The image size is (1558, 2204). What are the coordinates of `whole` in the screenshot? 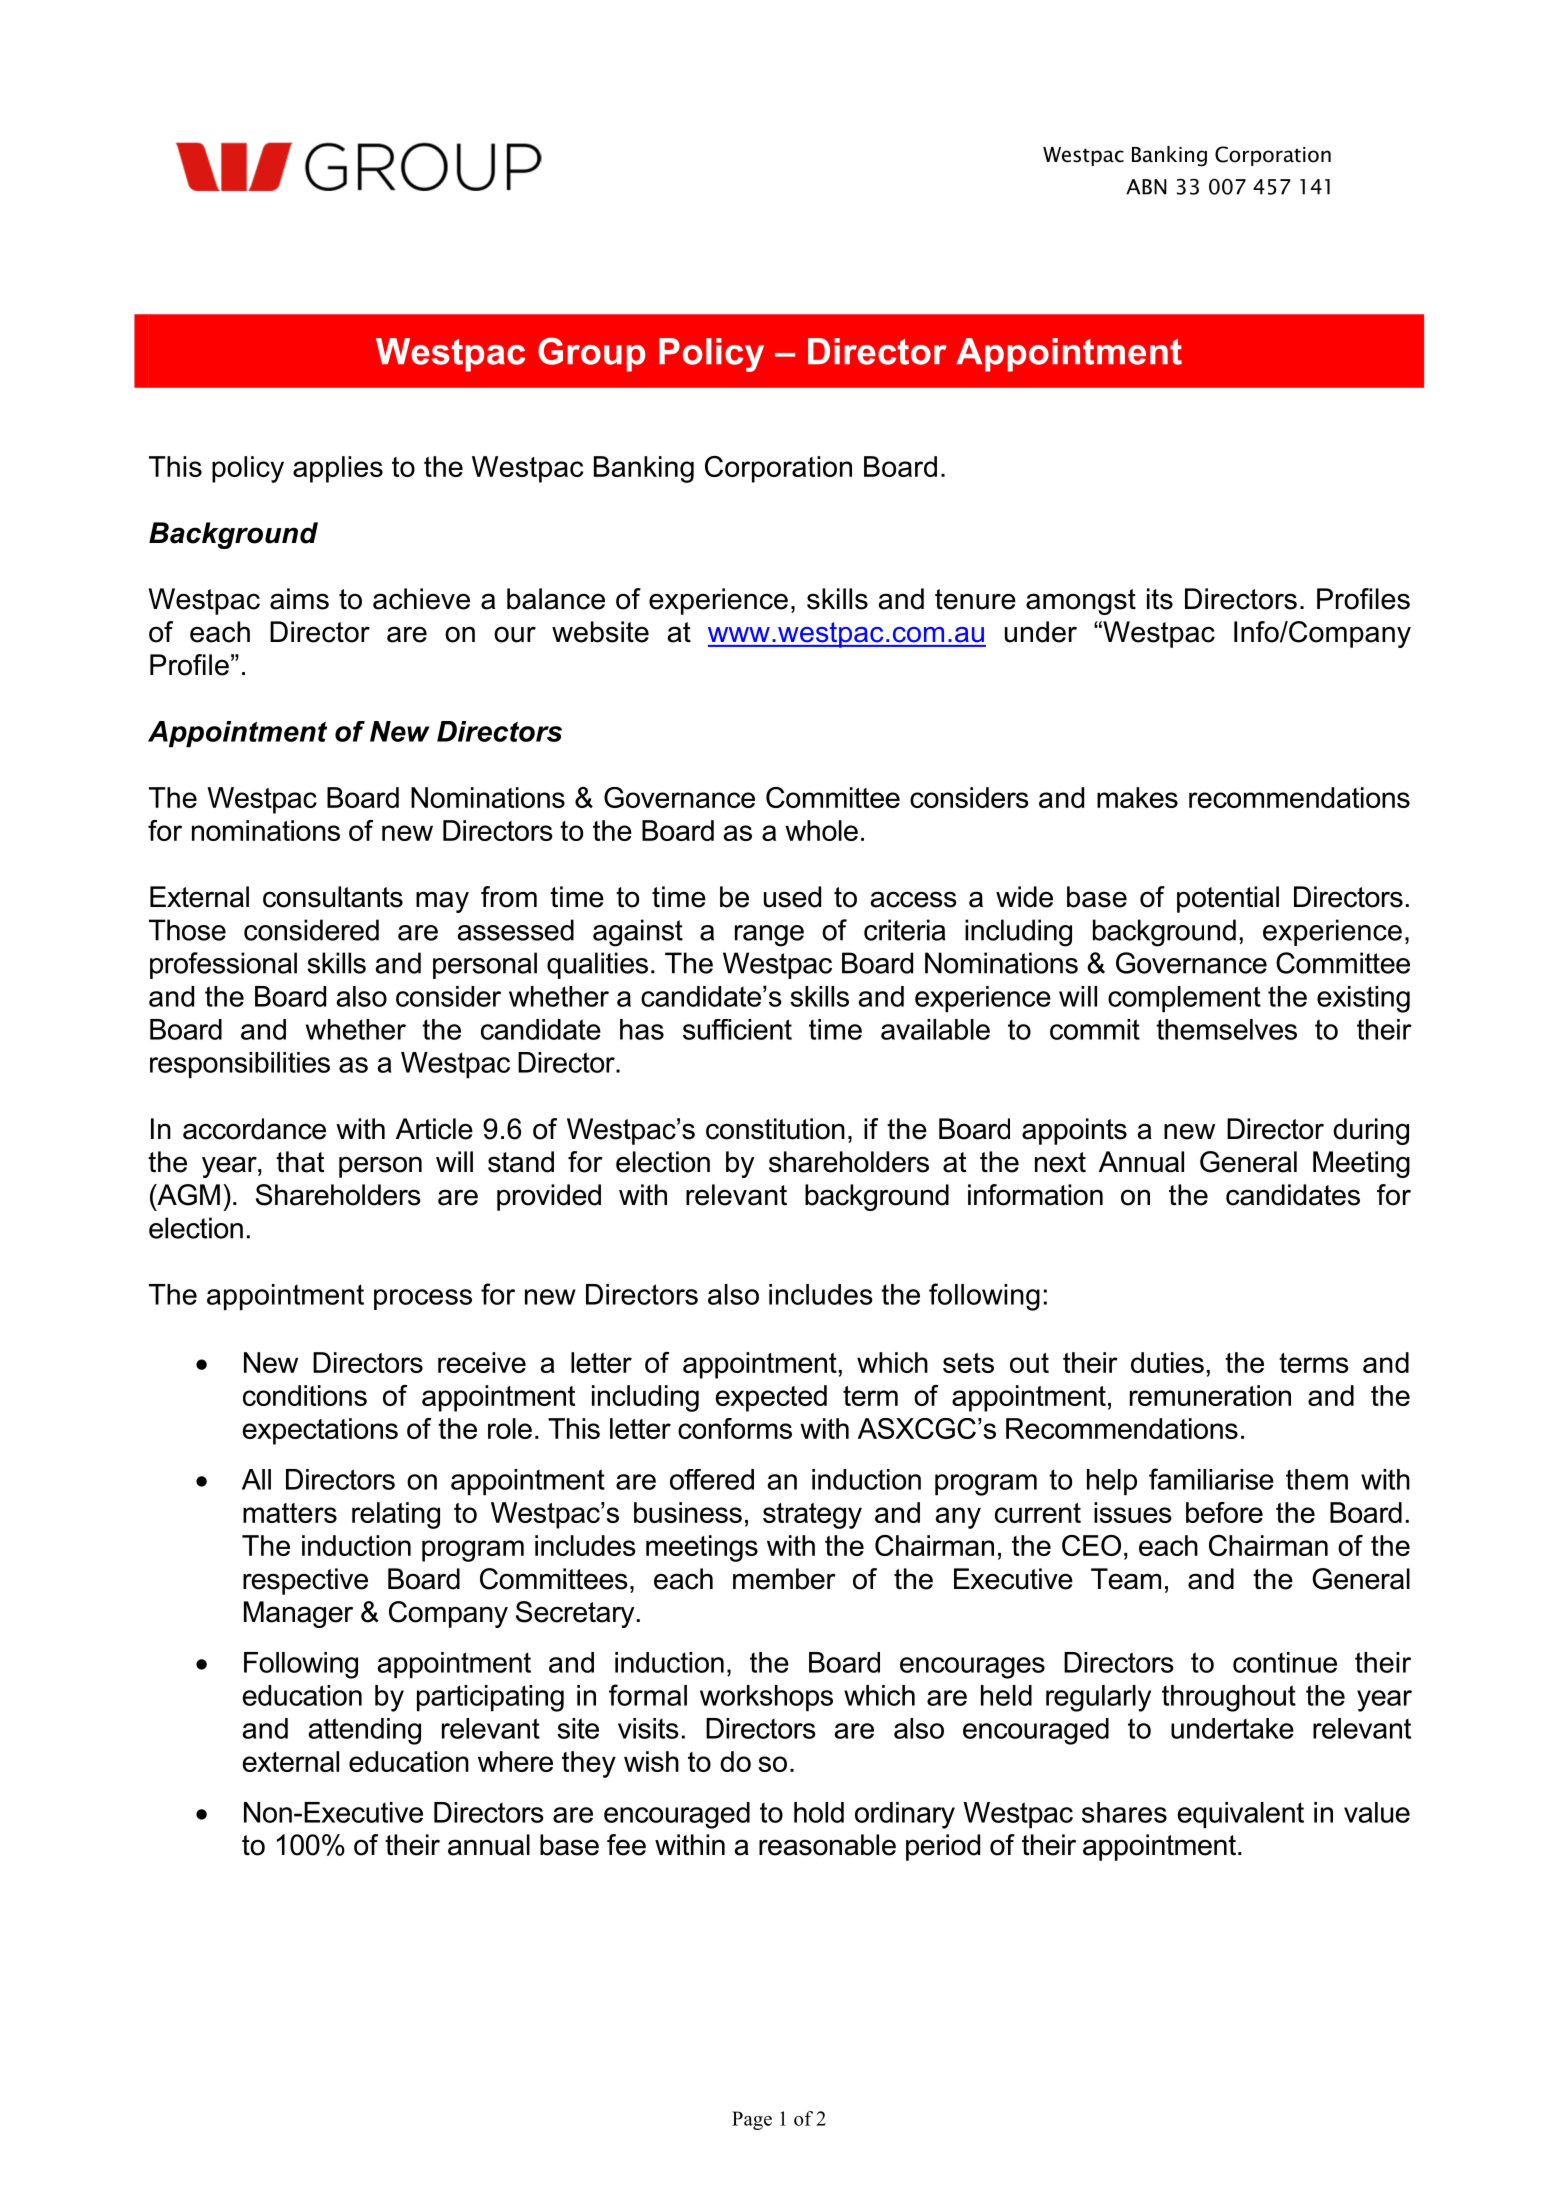 It's located at (821, 830).
